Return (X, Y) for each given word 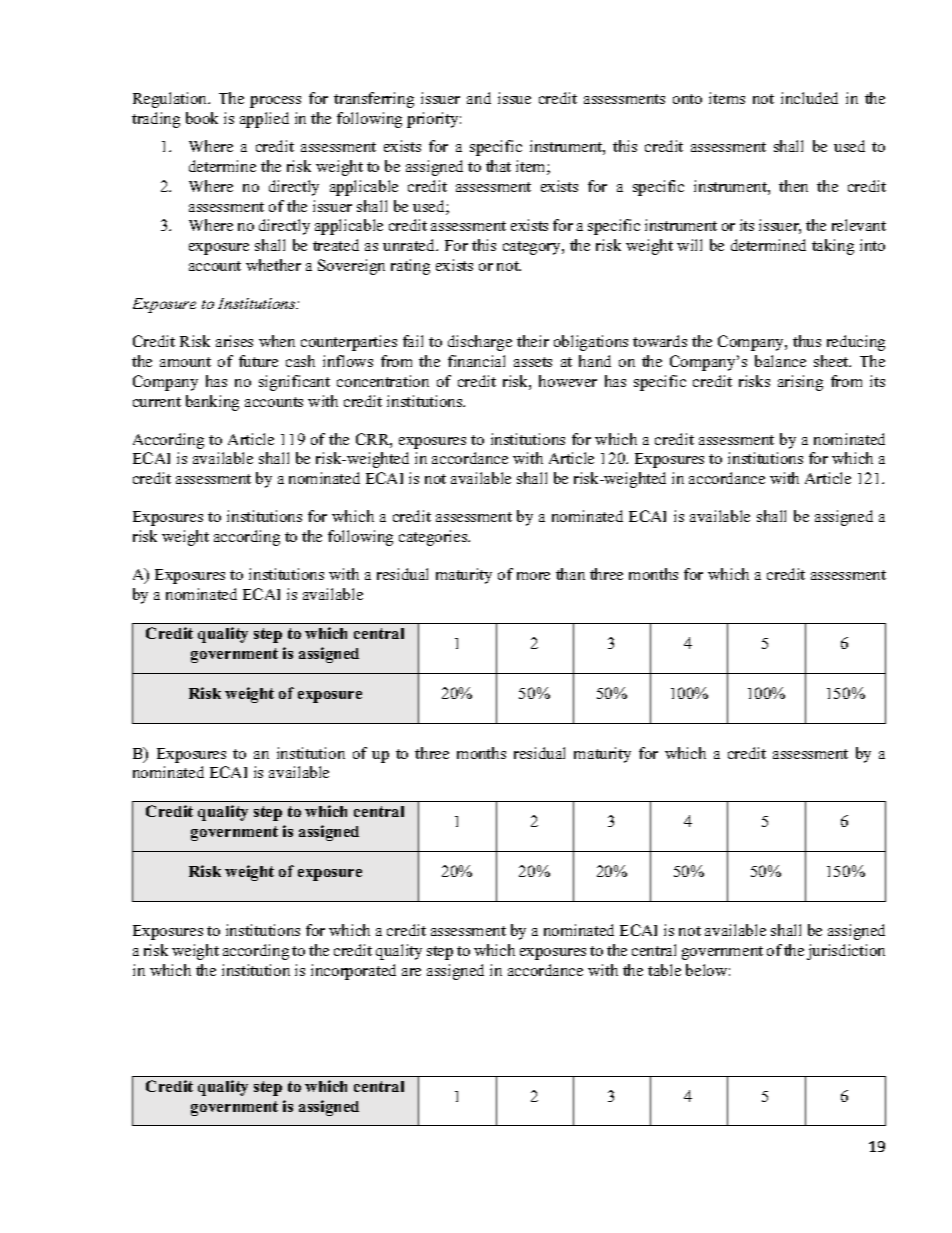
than (570, 574)
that (498, 166)
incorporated (353, 972)
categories (434, 538)
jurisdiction (846, 952)
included (809, 98)
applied (264, 120)
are (411, 972)
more (533, 576)
